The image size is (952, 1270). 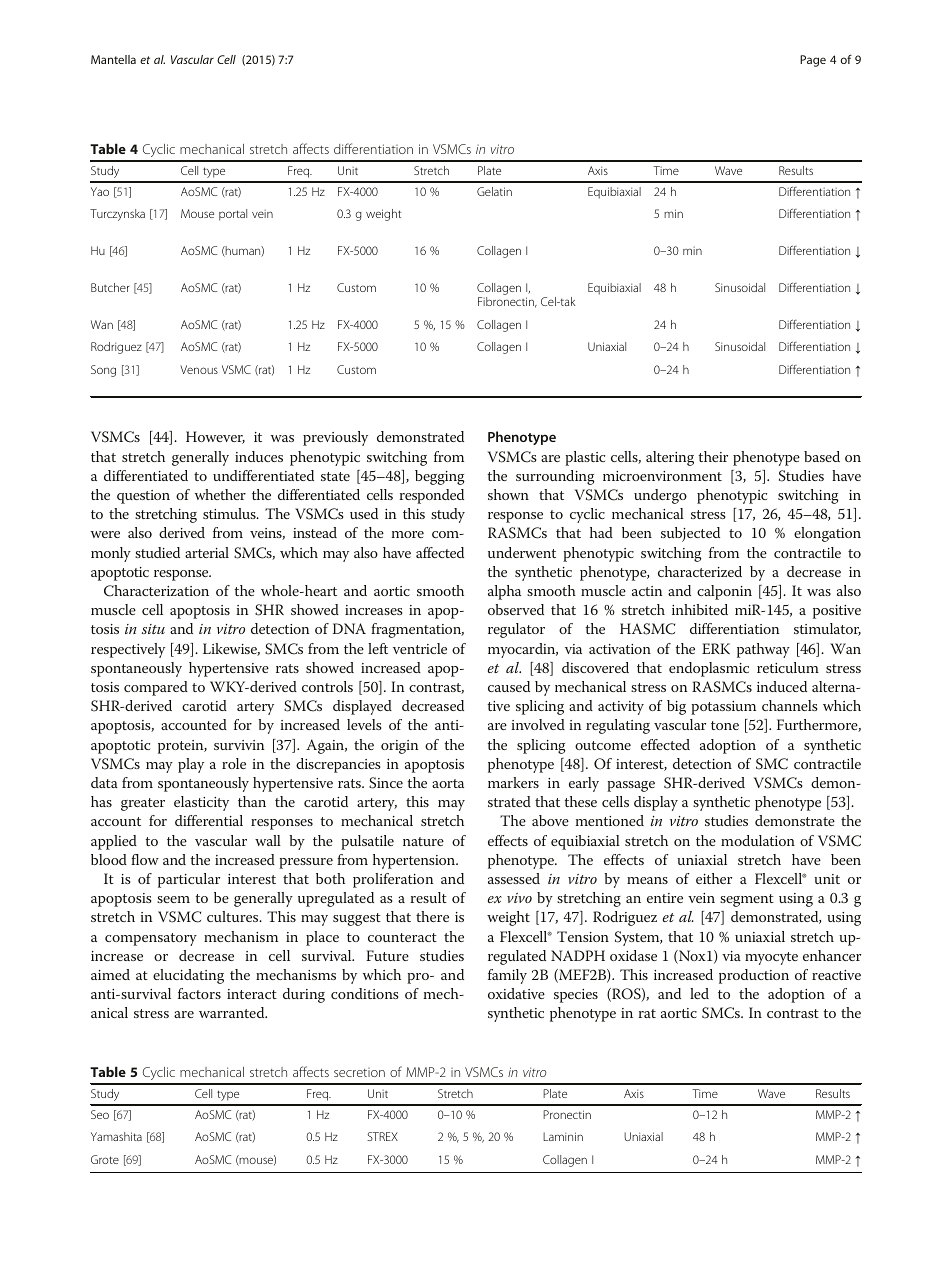 I want to click on Laminin, so click(x=563, y=1136).
